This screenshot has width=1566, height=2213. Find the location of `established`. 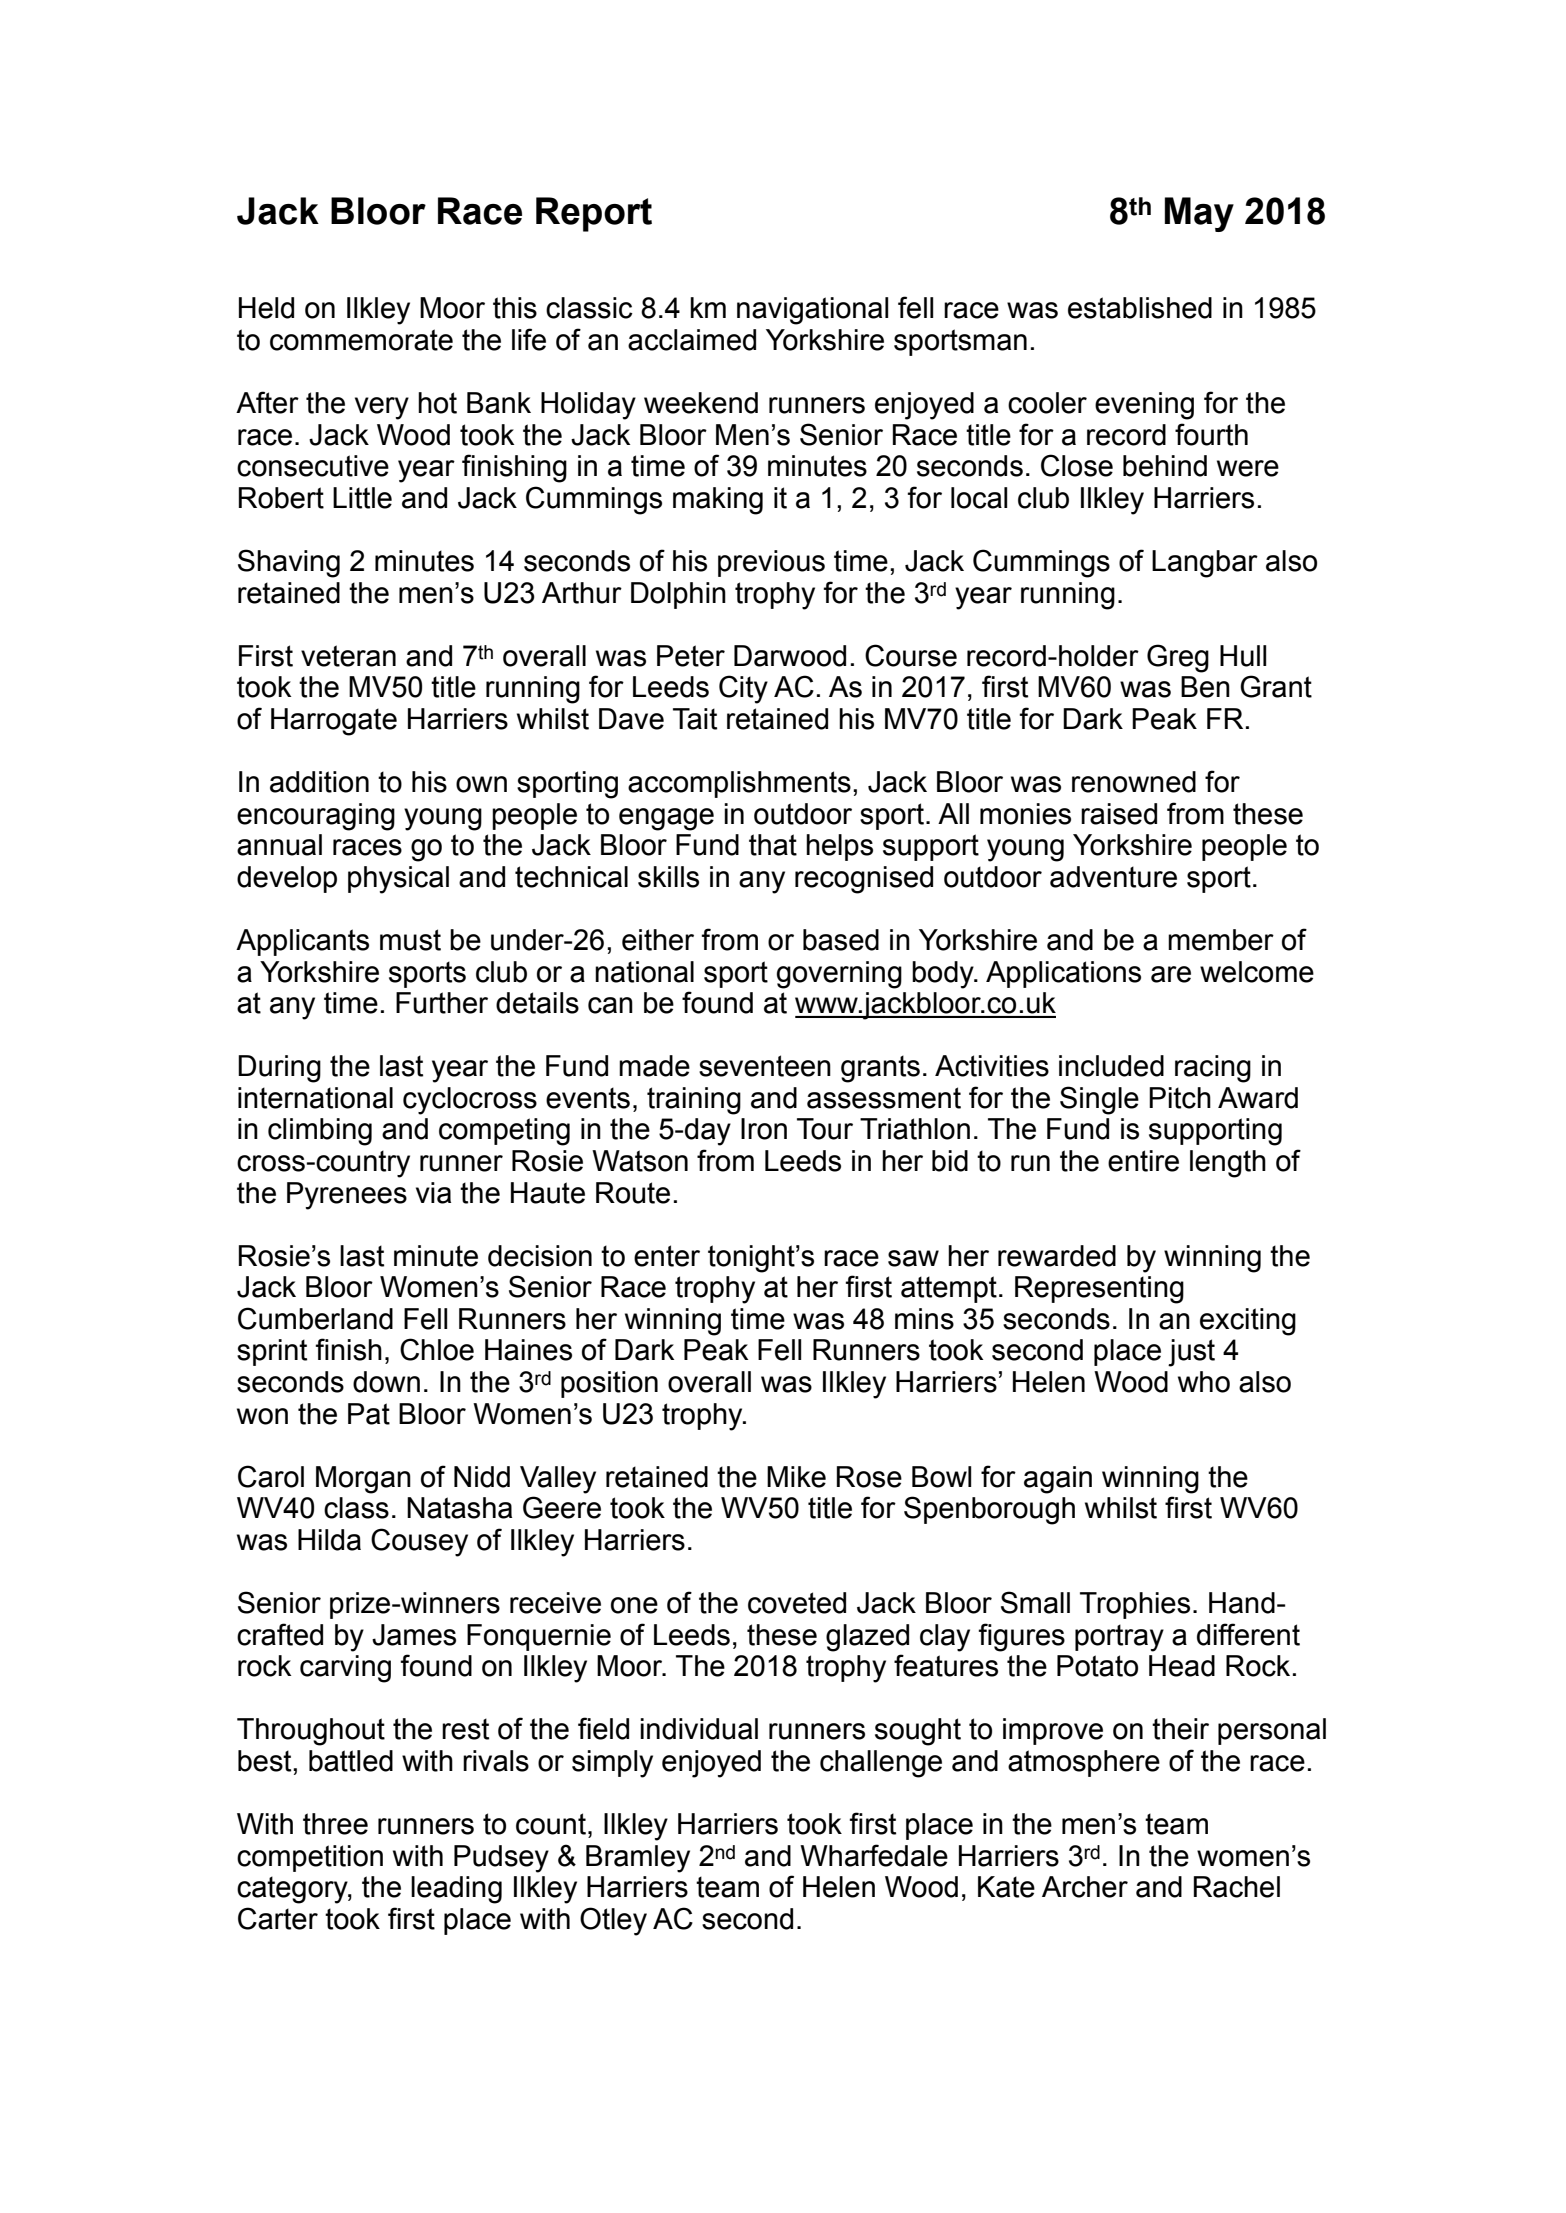

established is located at coordinates (1140, 308).
